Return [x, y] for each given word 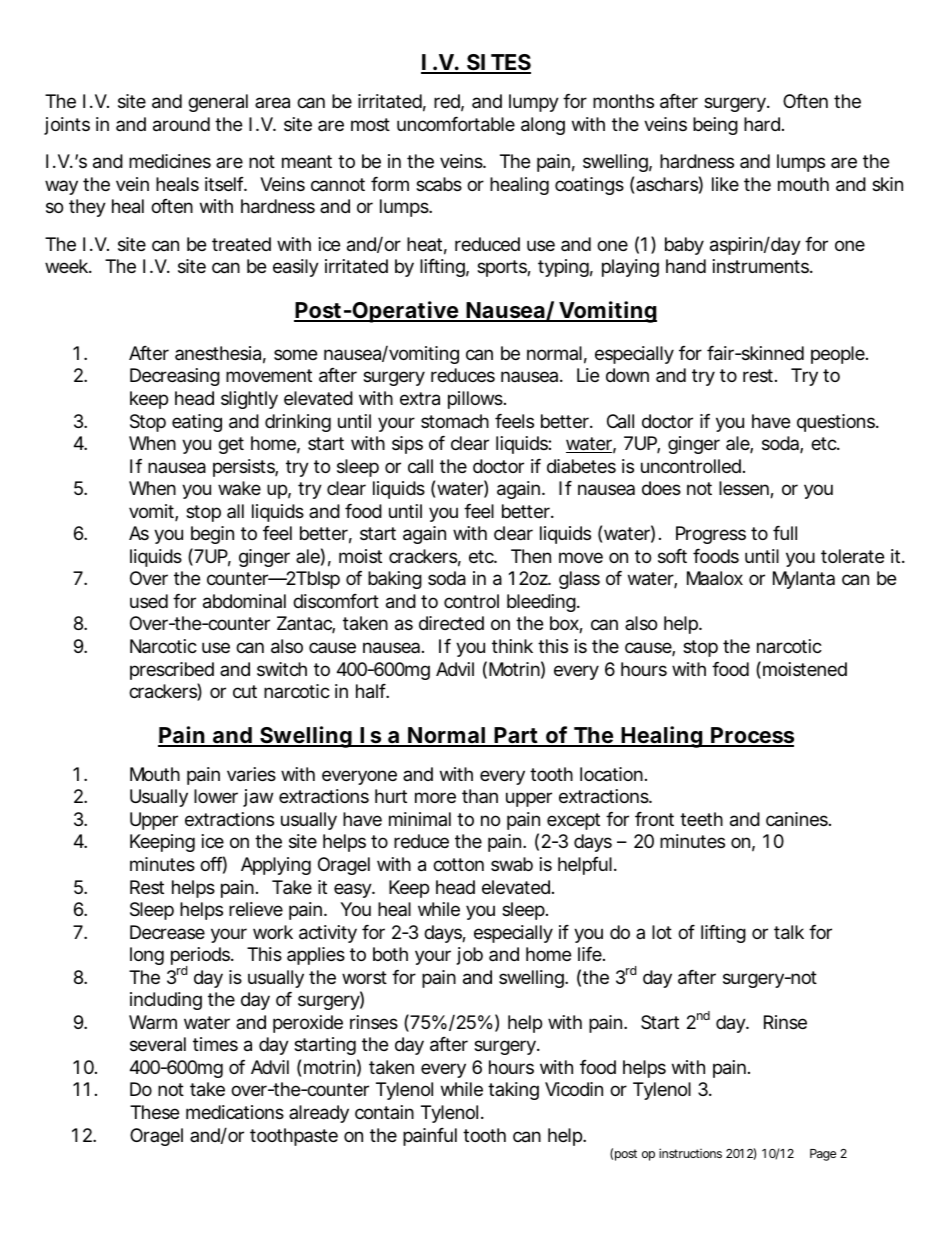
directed [451, 623]
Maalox [715, 578]
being [715, 126]
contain [384, 1112]
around [181, 124]
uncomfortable [456, 124]
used [149, 601]
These [154, 1112]
